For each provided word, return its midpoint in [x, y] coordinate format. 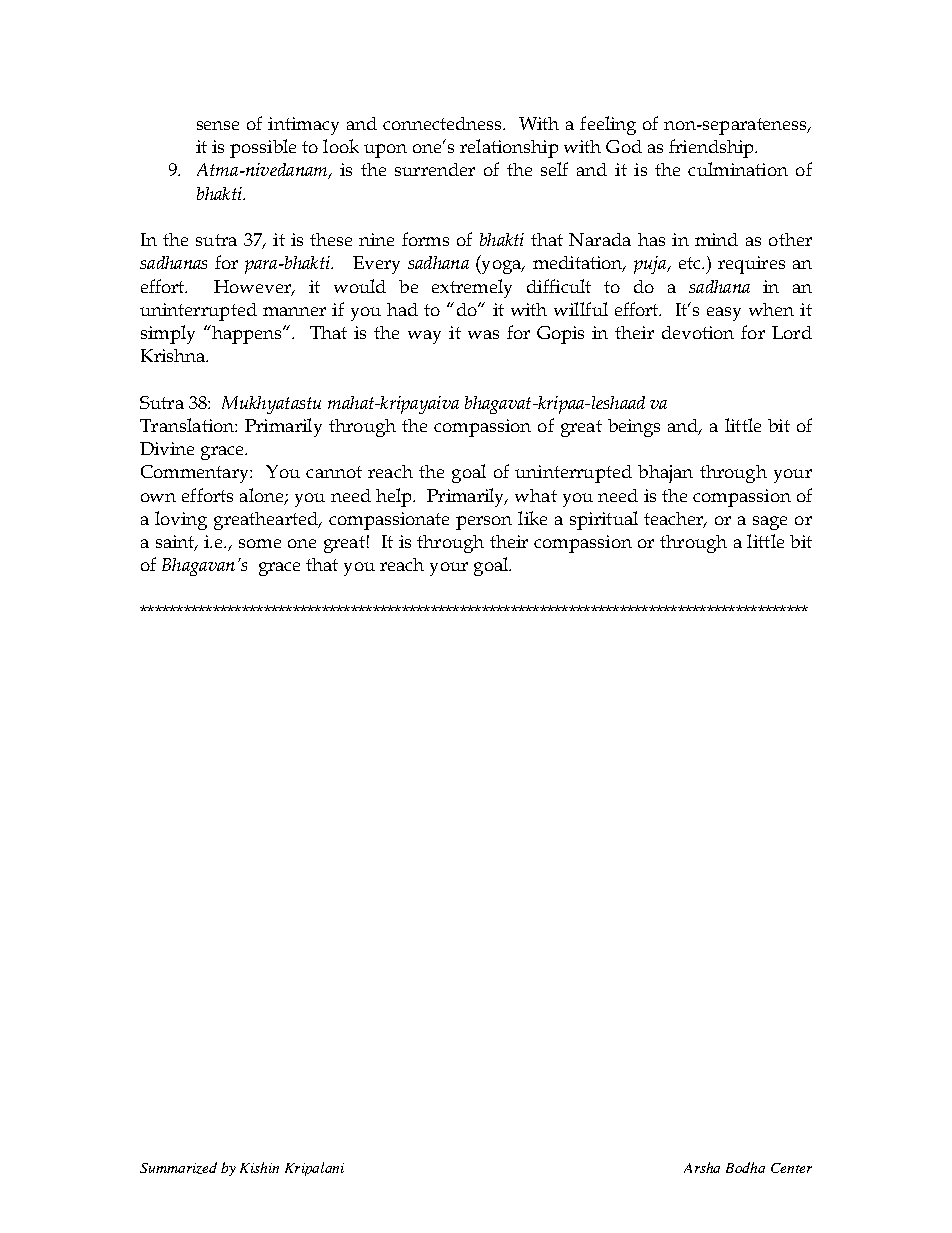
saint [176, 543]
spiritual [604, 520]
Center [791, 1168]
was [483, 334]
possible [263, 148]
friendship [712, 148]
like [532, 518]
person [484, 523]
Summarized [178, 1168]
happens [248, 335]
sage [770, 523]
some [260, 543]
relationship [509, 148]
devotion [698, 332]
